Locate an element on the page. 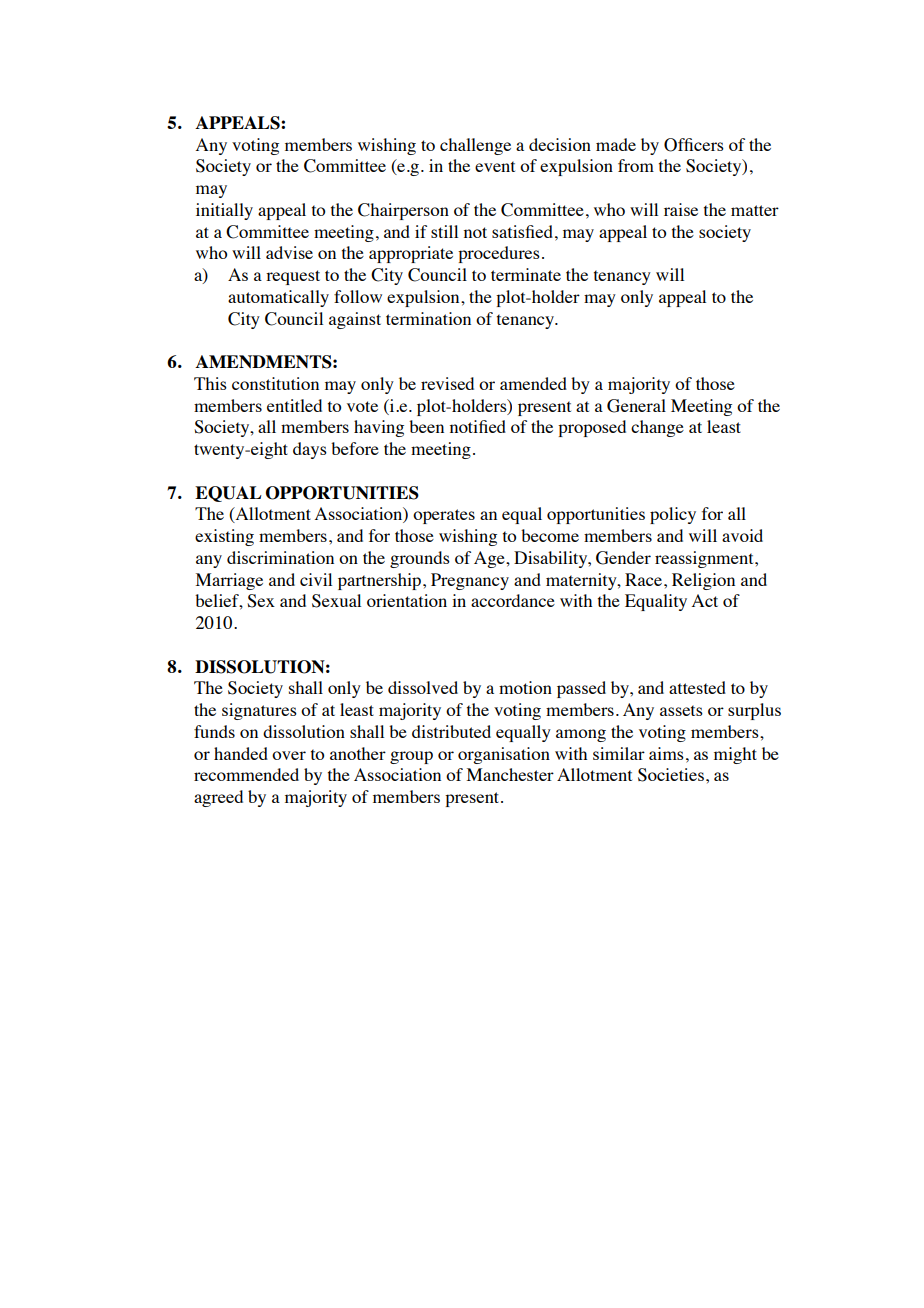 The height and width of the document is (1308, 924). recommended is located at coordinates (246, 774).
